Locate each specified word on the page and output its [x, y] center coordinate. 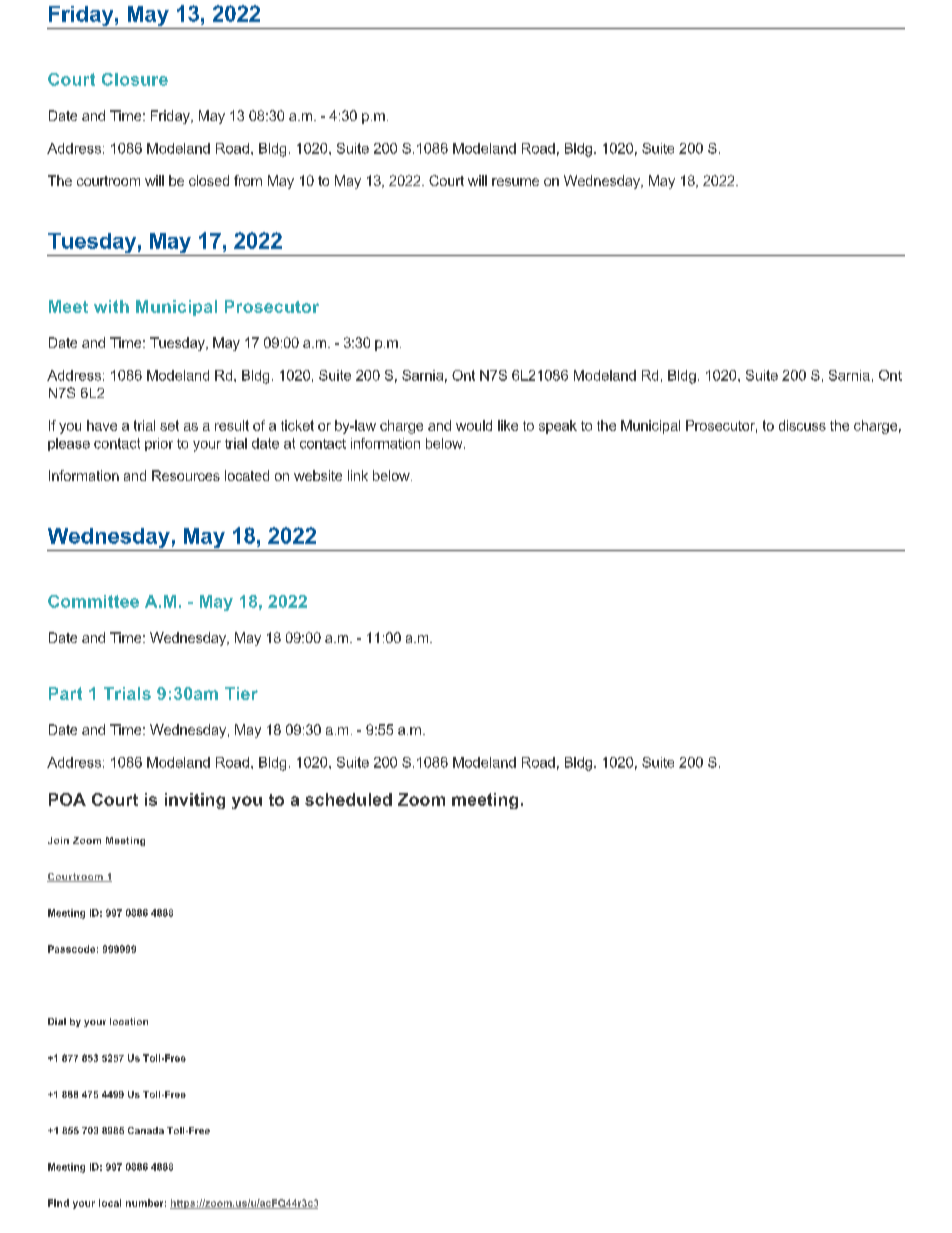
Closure [135, 79]
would [474, 425]
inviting [195, 801]
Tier [241, 693]
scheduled [348, 799]
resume [515, 182]
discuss [802, 425]
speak [558, 427]
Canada [146, 1130]
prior [159, 444]
